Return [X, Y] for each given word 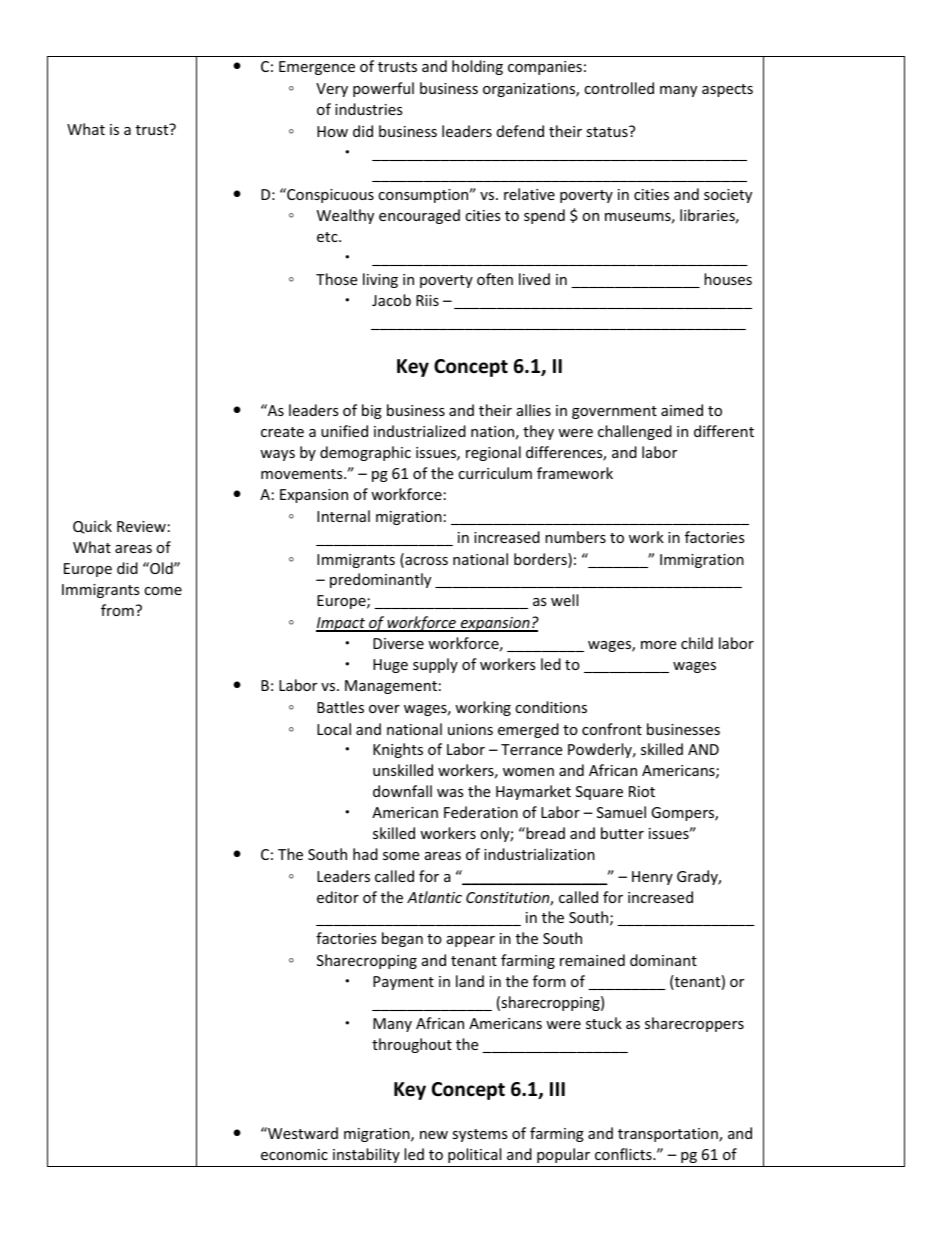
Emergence [317, 68]
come [163, 591]
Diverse [398, 643]
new [434, 1135]
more [658, 645]
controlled [619, 88]
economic [294, 1154]
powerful [383, 89]
